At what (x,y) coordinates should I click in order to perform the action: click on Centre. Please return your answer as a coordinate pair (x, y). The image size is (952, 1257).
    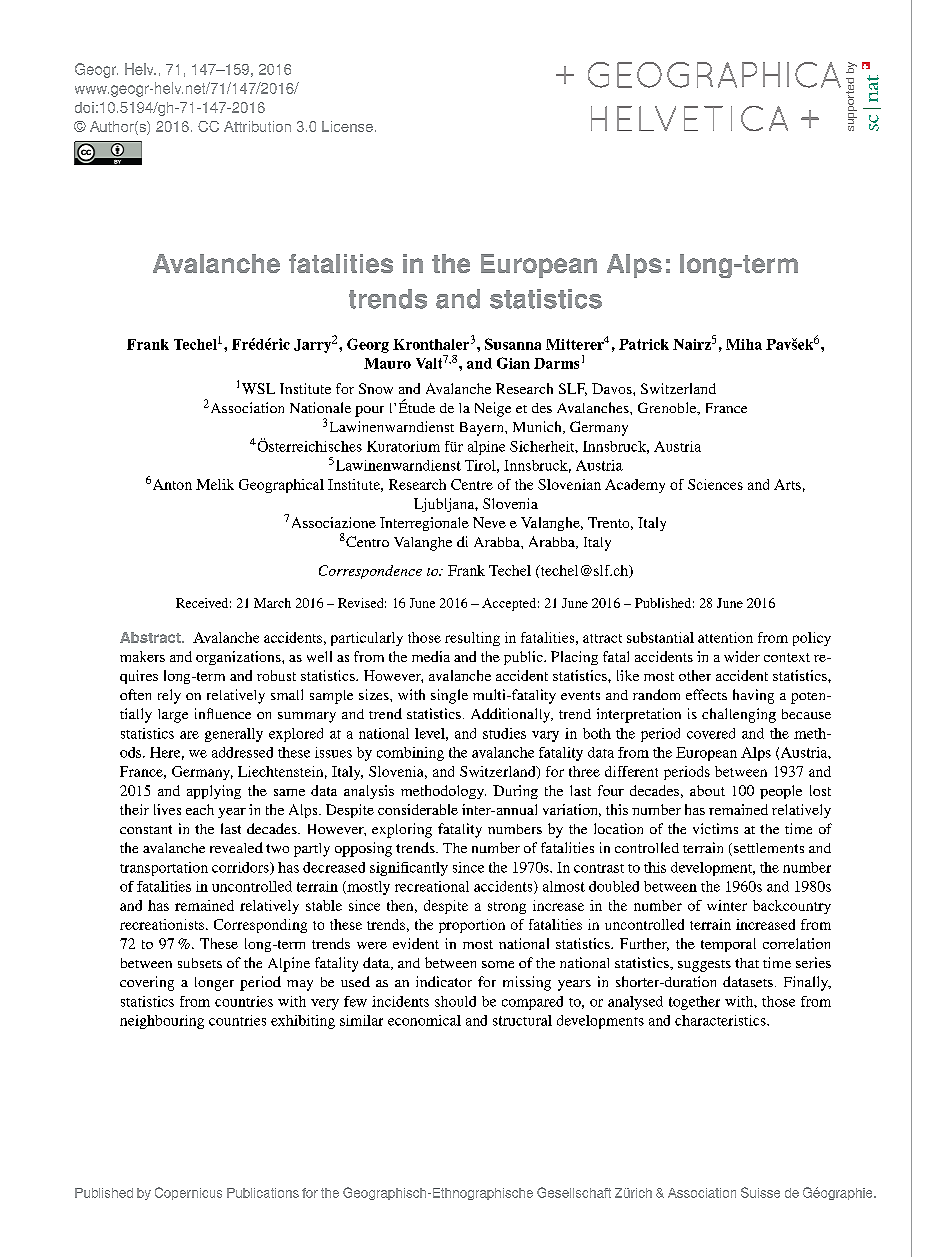
    Looking at the image, I should click on (472, 484).
